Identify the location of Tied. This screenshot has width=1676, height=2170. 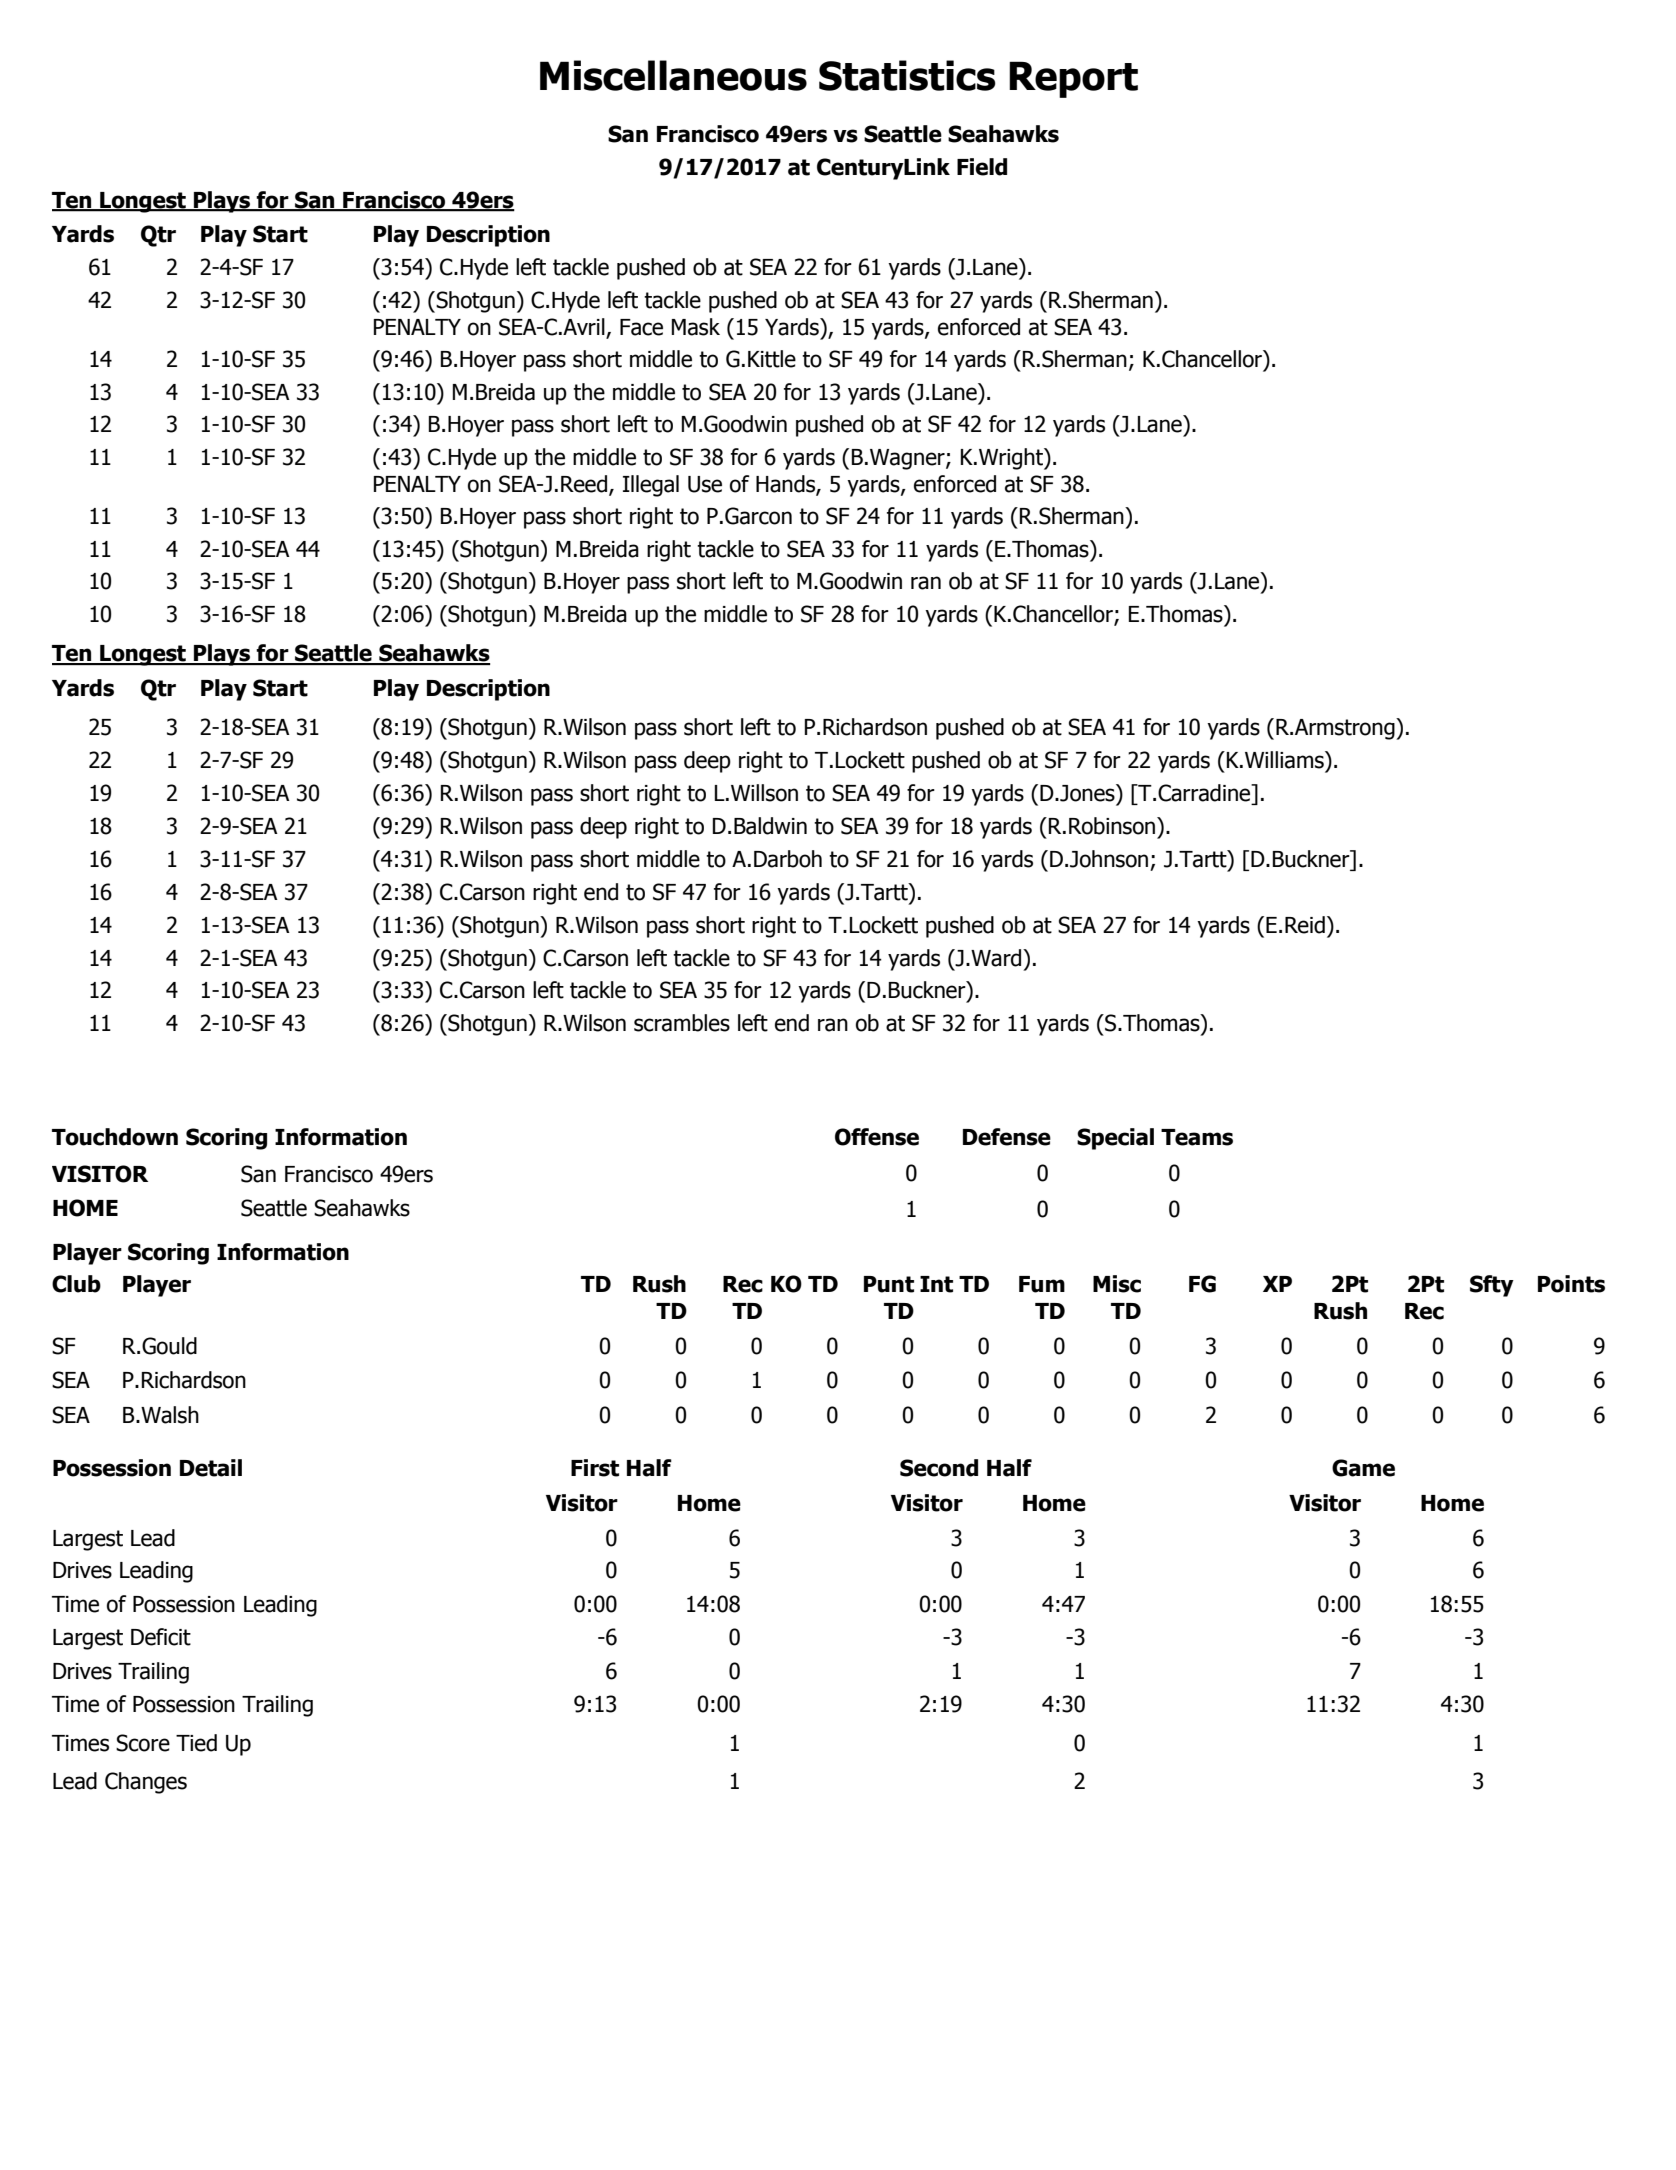
(196, 1743).
